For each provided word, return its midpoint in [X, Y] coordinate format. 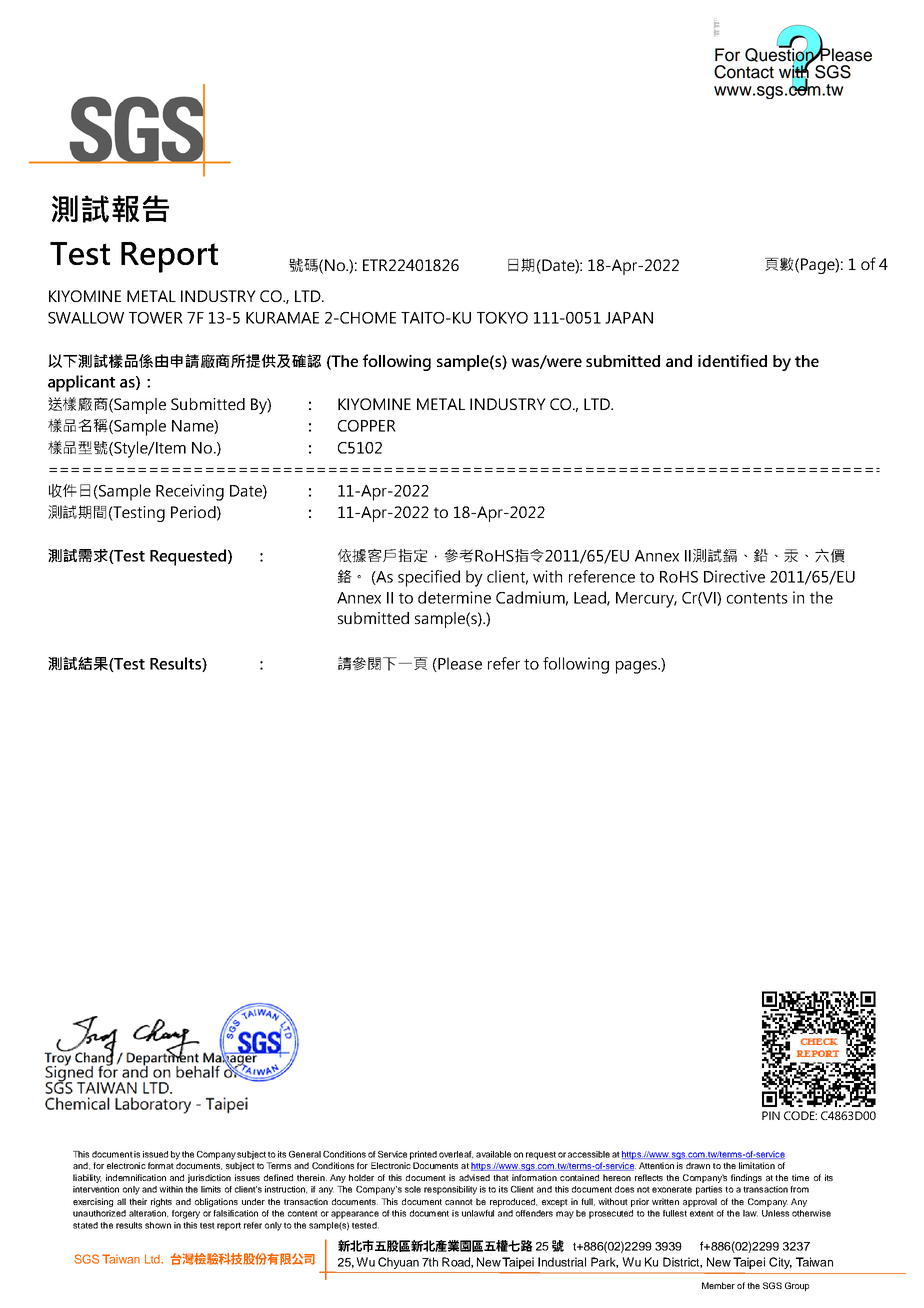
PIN [771, 1115]
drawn [698, 1165]
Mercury [646, 600]
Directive [734, 576]
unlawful [478, 1213]
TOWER [156, 318]
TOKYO [502, 318]
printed [423, 1155]
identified [732, 360]
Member [718, 1285]
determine [454, 597]
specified [429, 578]
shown [158, 1225]
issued [155, 1154]
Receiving [190, 492]
